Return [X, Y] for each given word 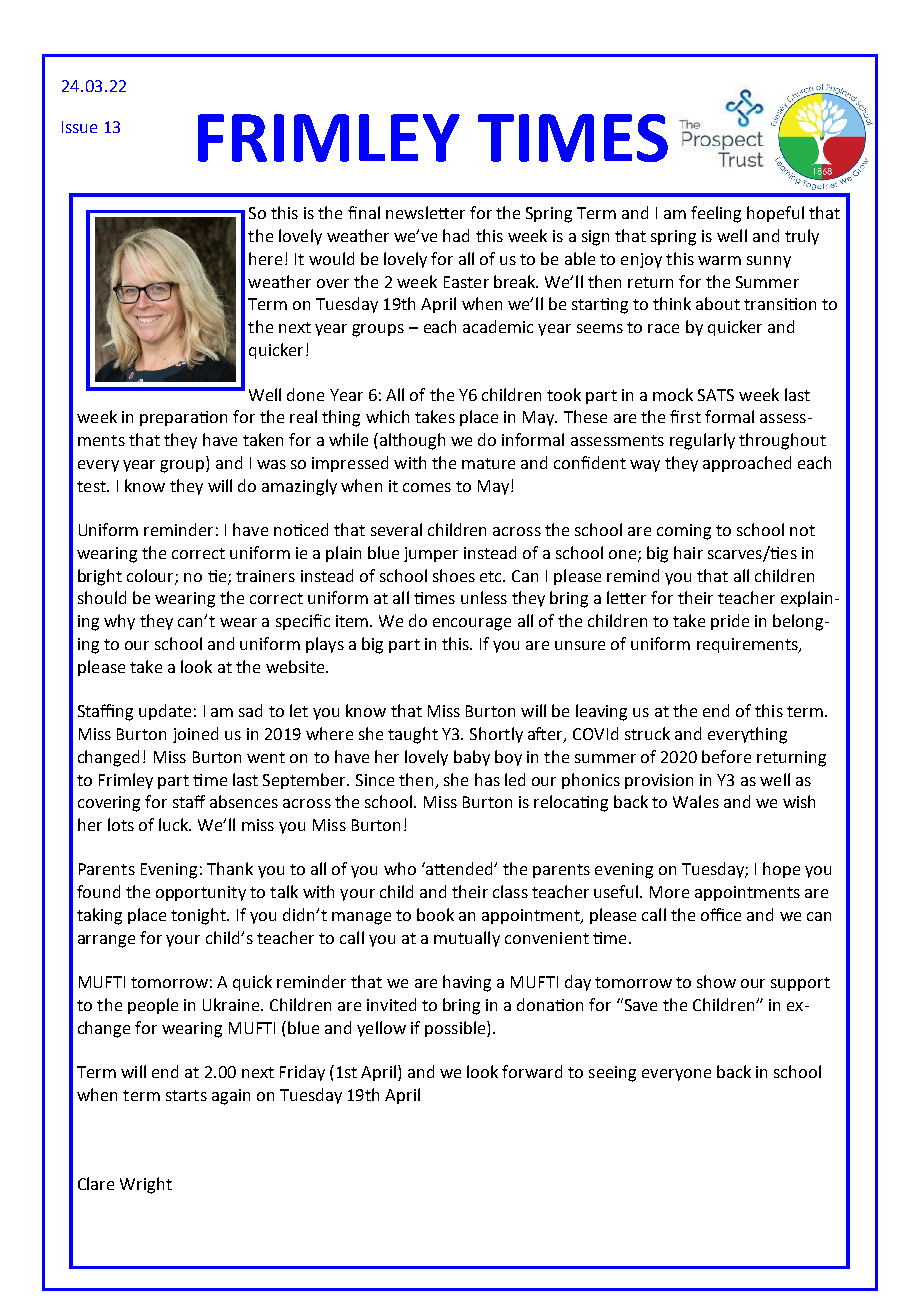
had [456, 235]
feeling [716, 214]
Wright [146, 1185]
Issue [79, 127]
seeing [612, 1074]
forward [532, 1071]
